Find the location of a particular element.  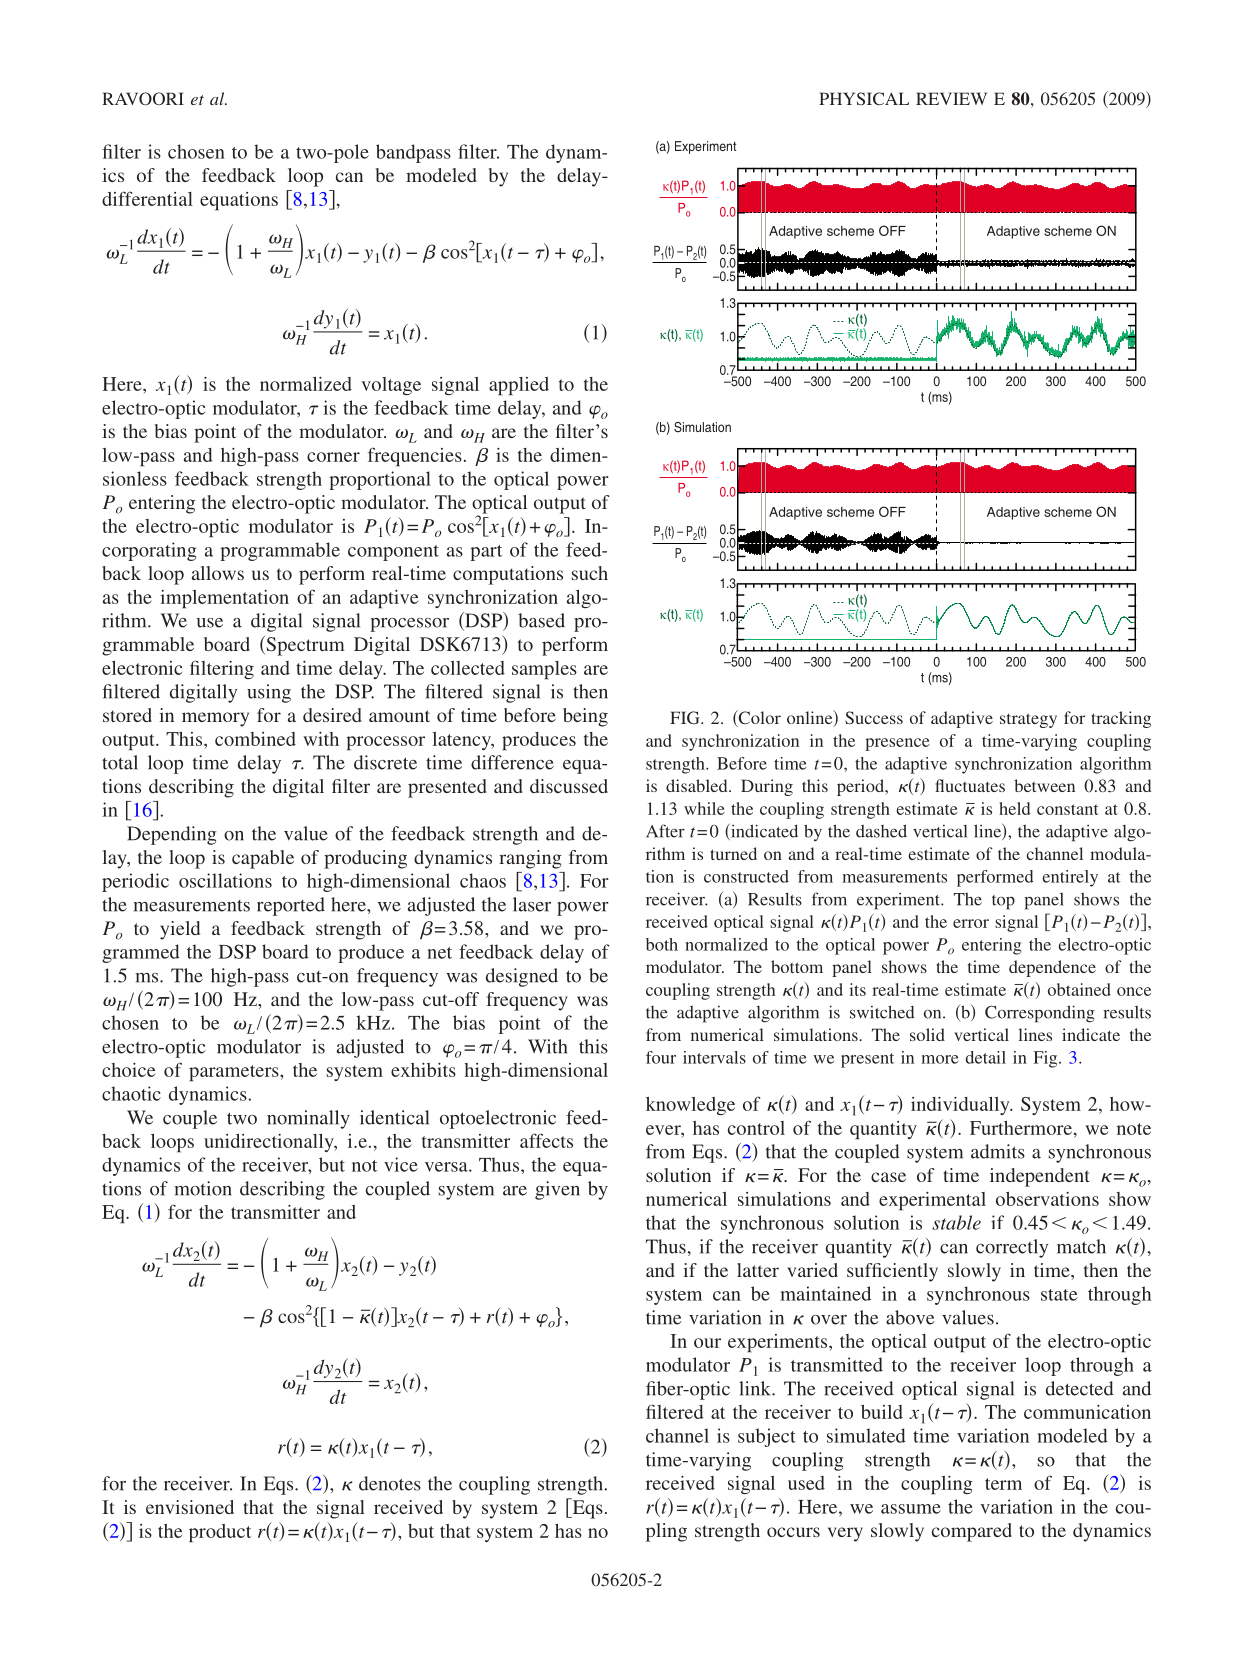

term is located at coordinates (1003, 1484).
